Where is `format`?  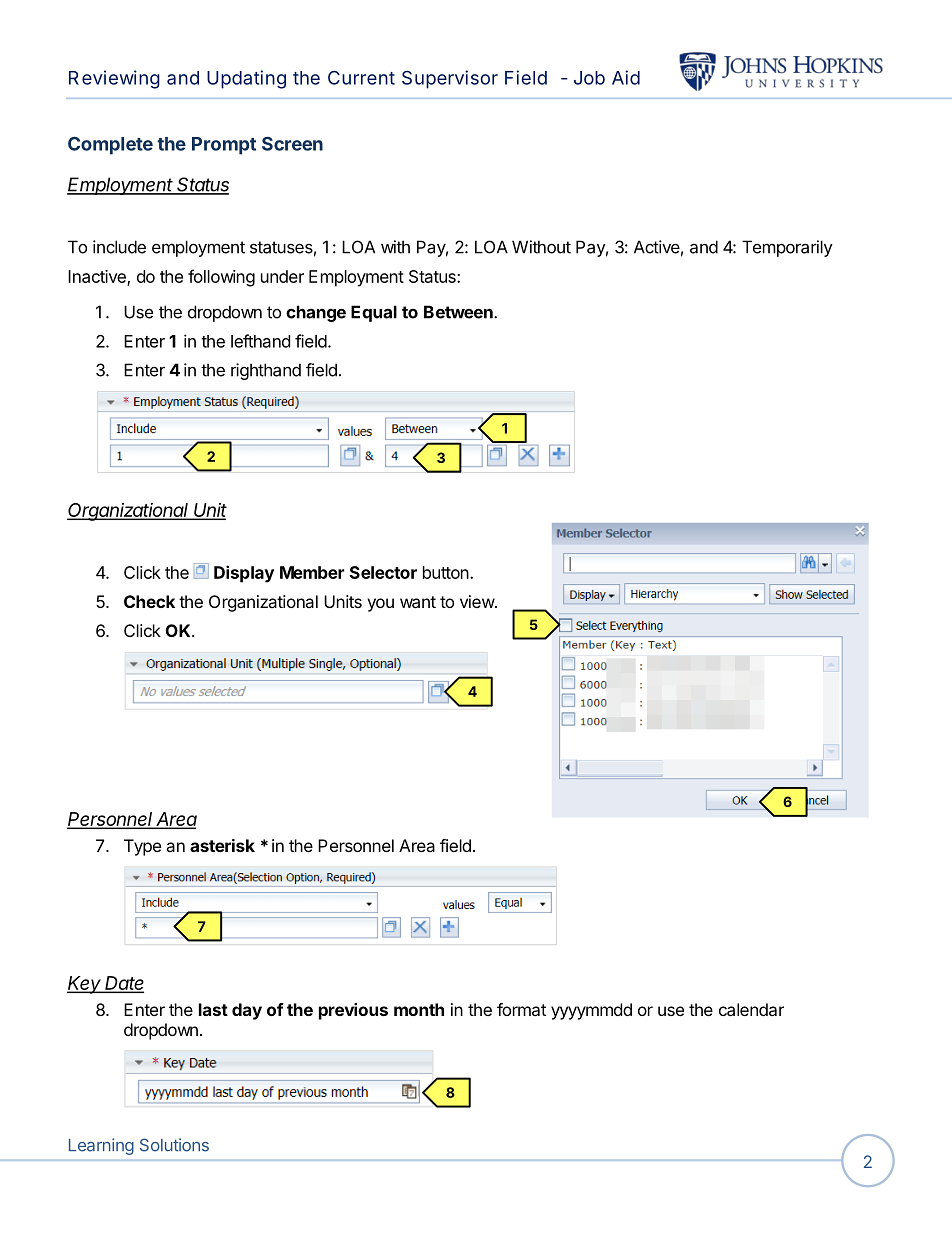
format is located at coordinates (521, 1009).
